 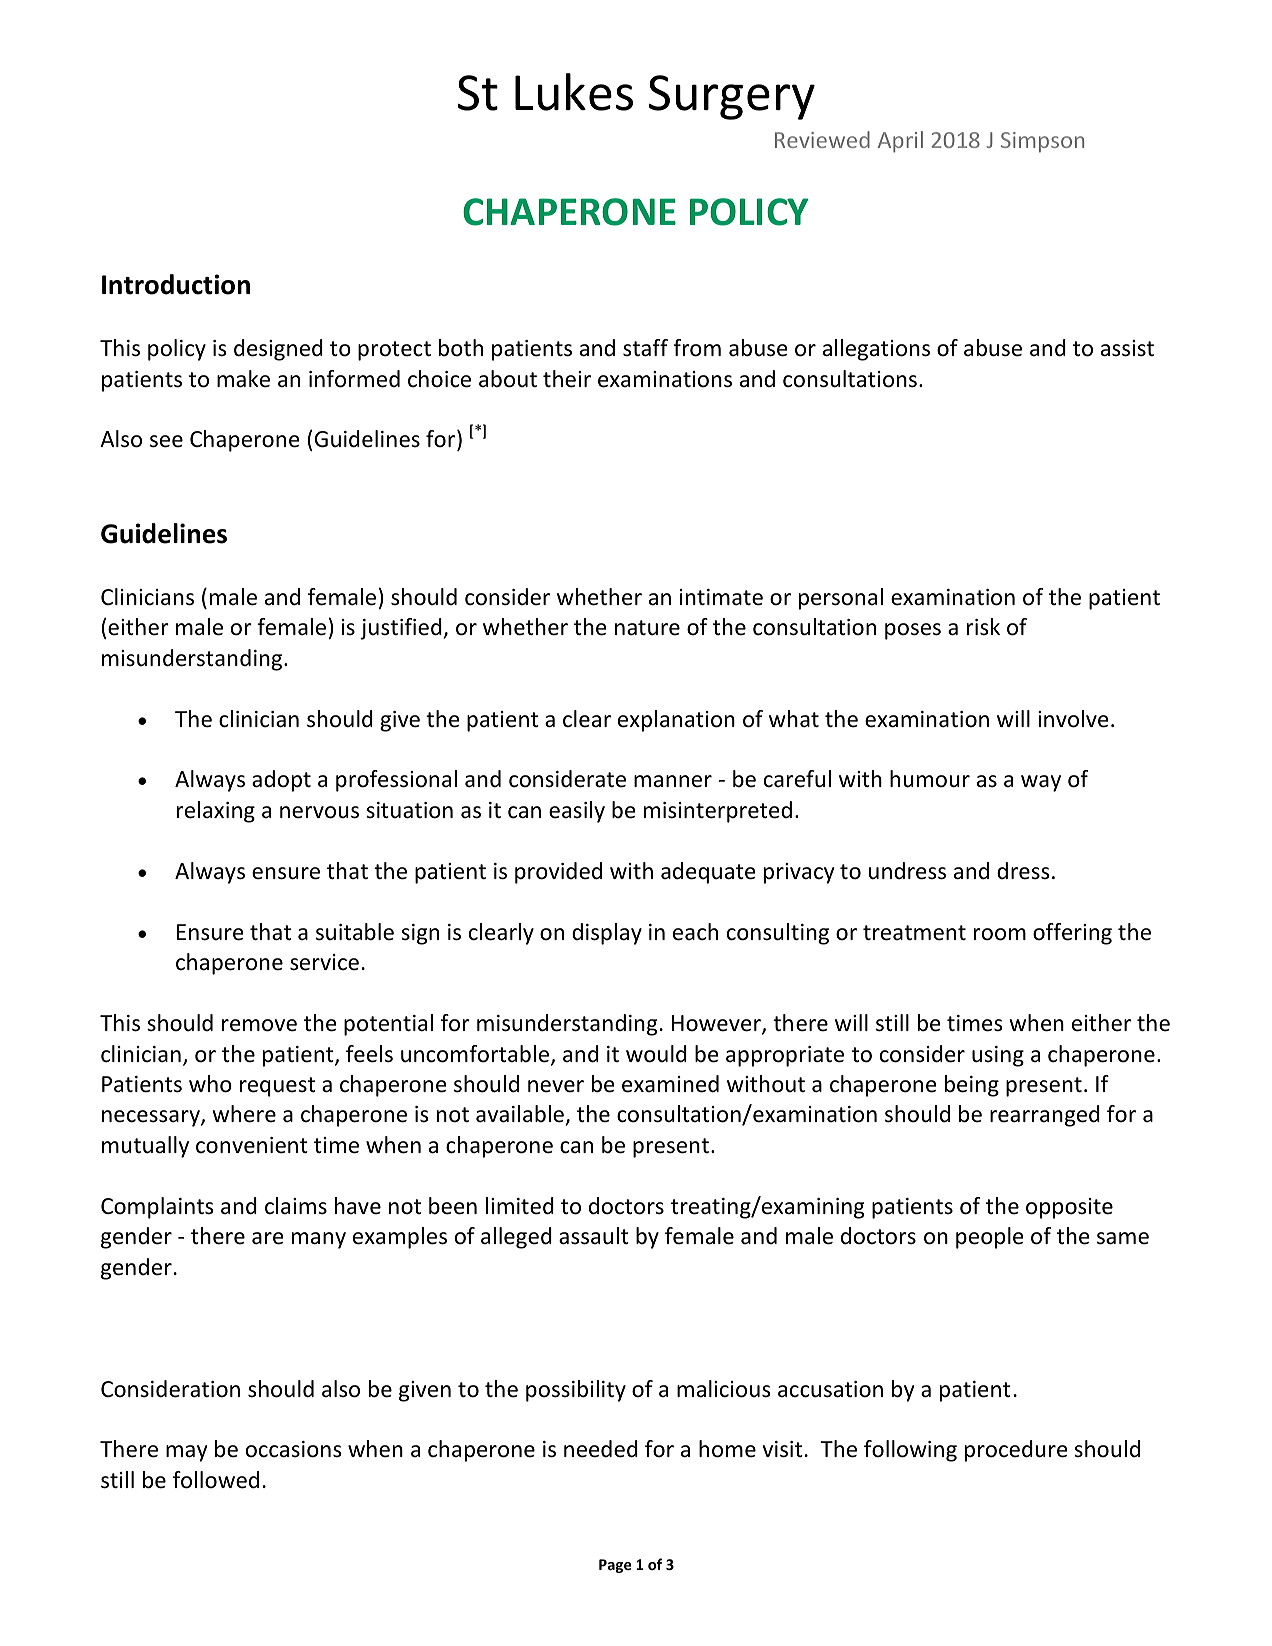 What do you see at coordinates (607, 934) in the screenshot?
I see `display` at bounding box center [607, 934].
